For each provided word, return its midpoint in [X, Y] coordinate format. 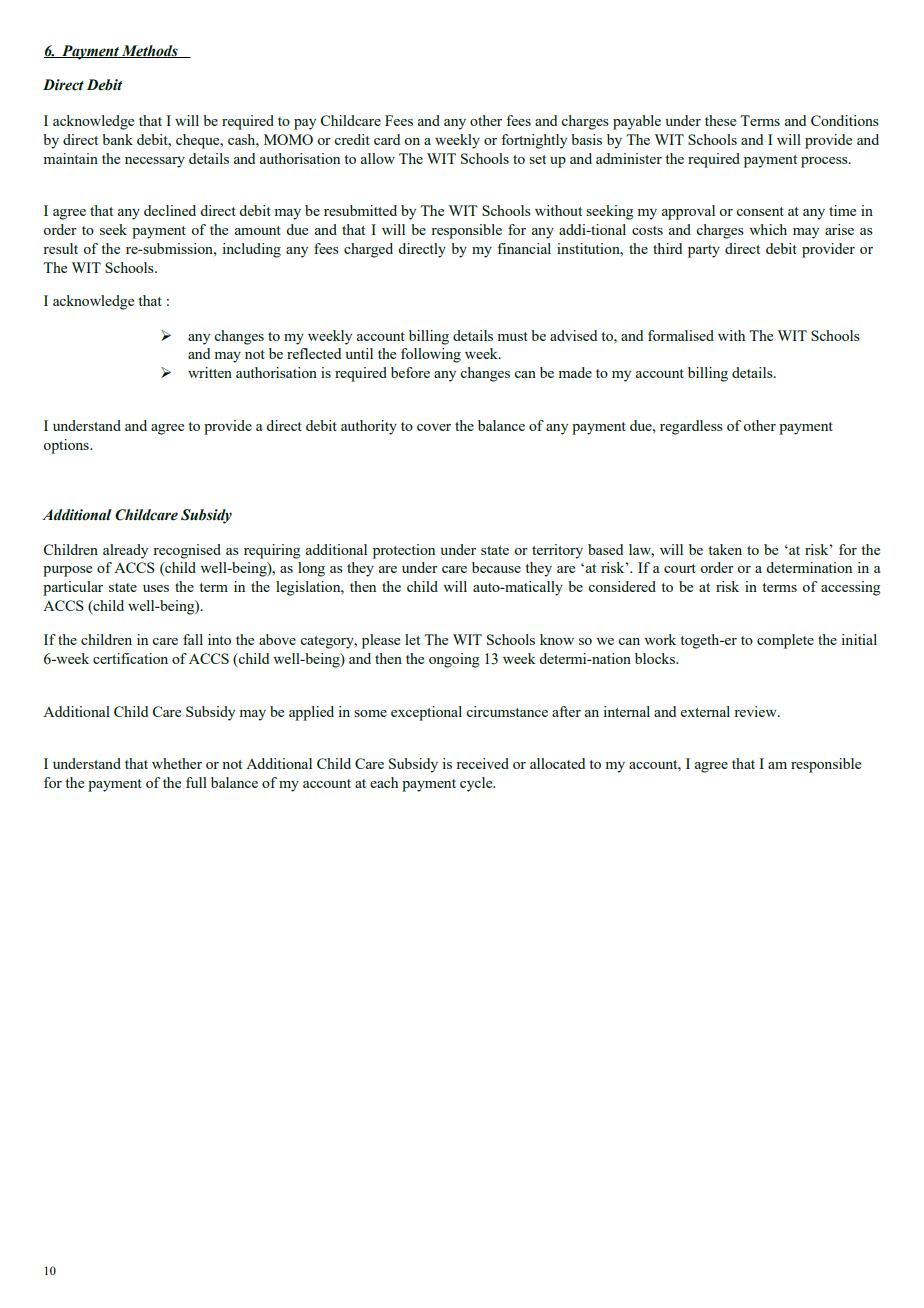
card [387, 139]
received [482, 763]
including [251, 250]
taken [725, 549]
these [720, 120]
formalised [681, 335]
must [512, 336]
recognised [187, 551]
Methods [150, 51]
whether [177, 763]
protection [404, 551]
